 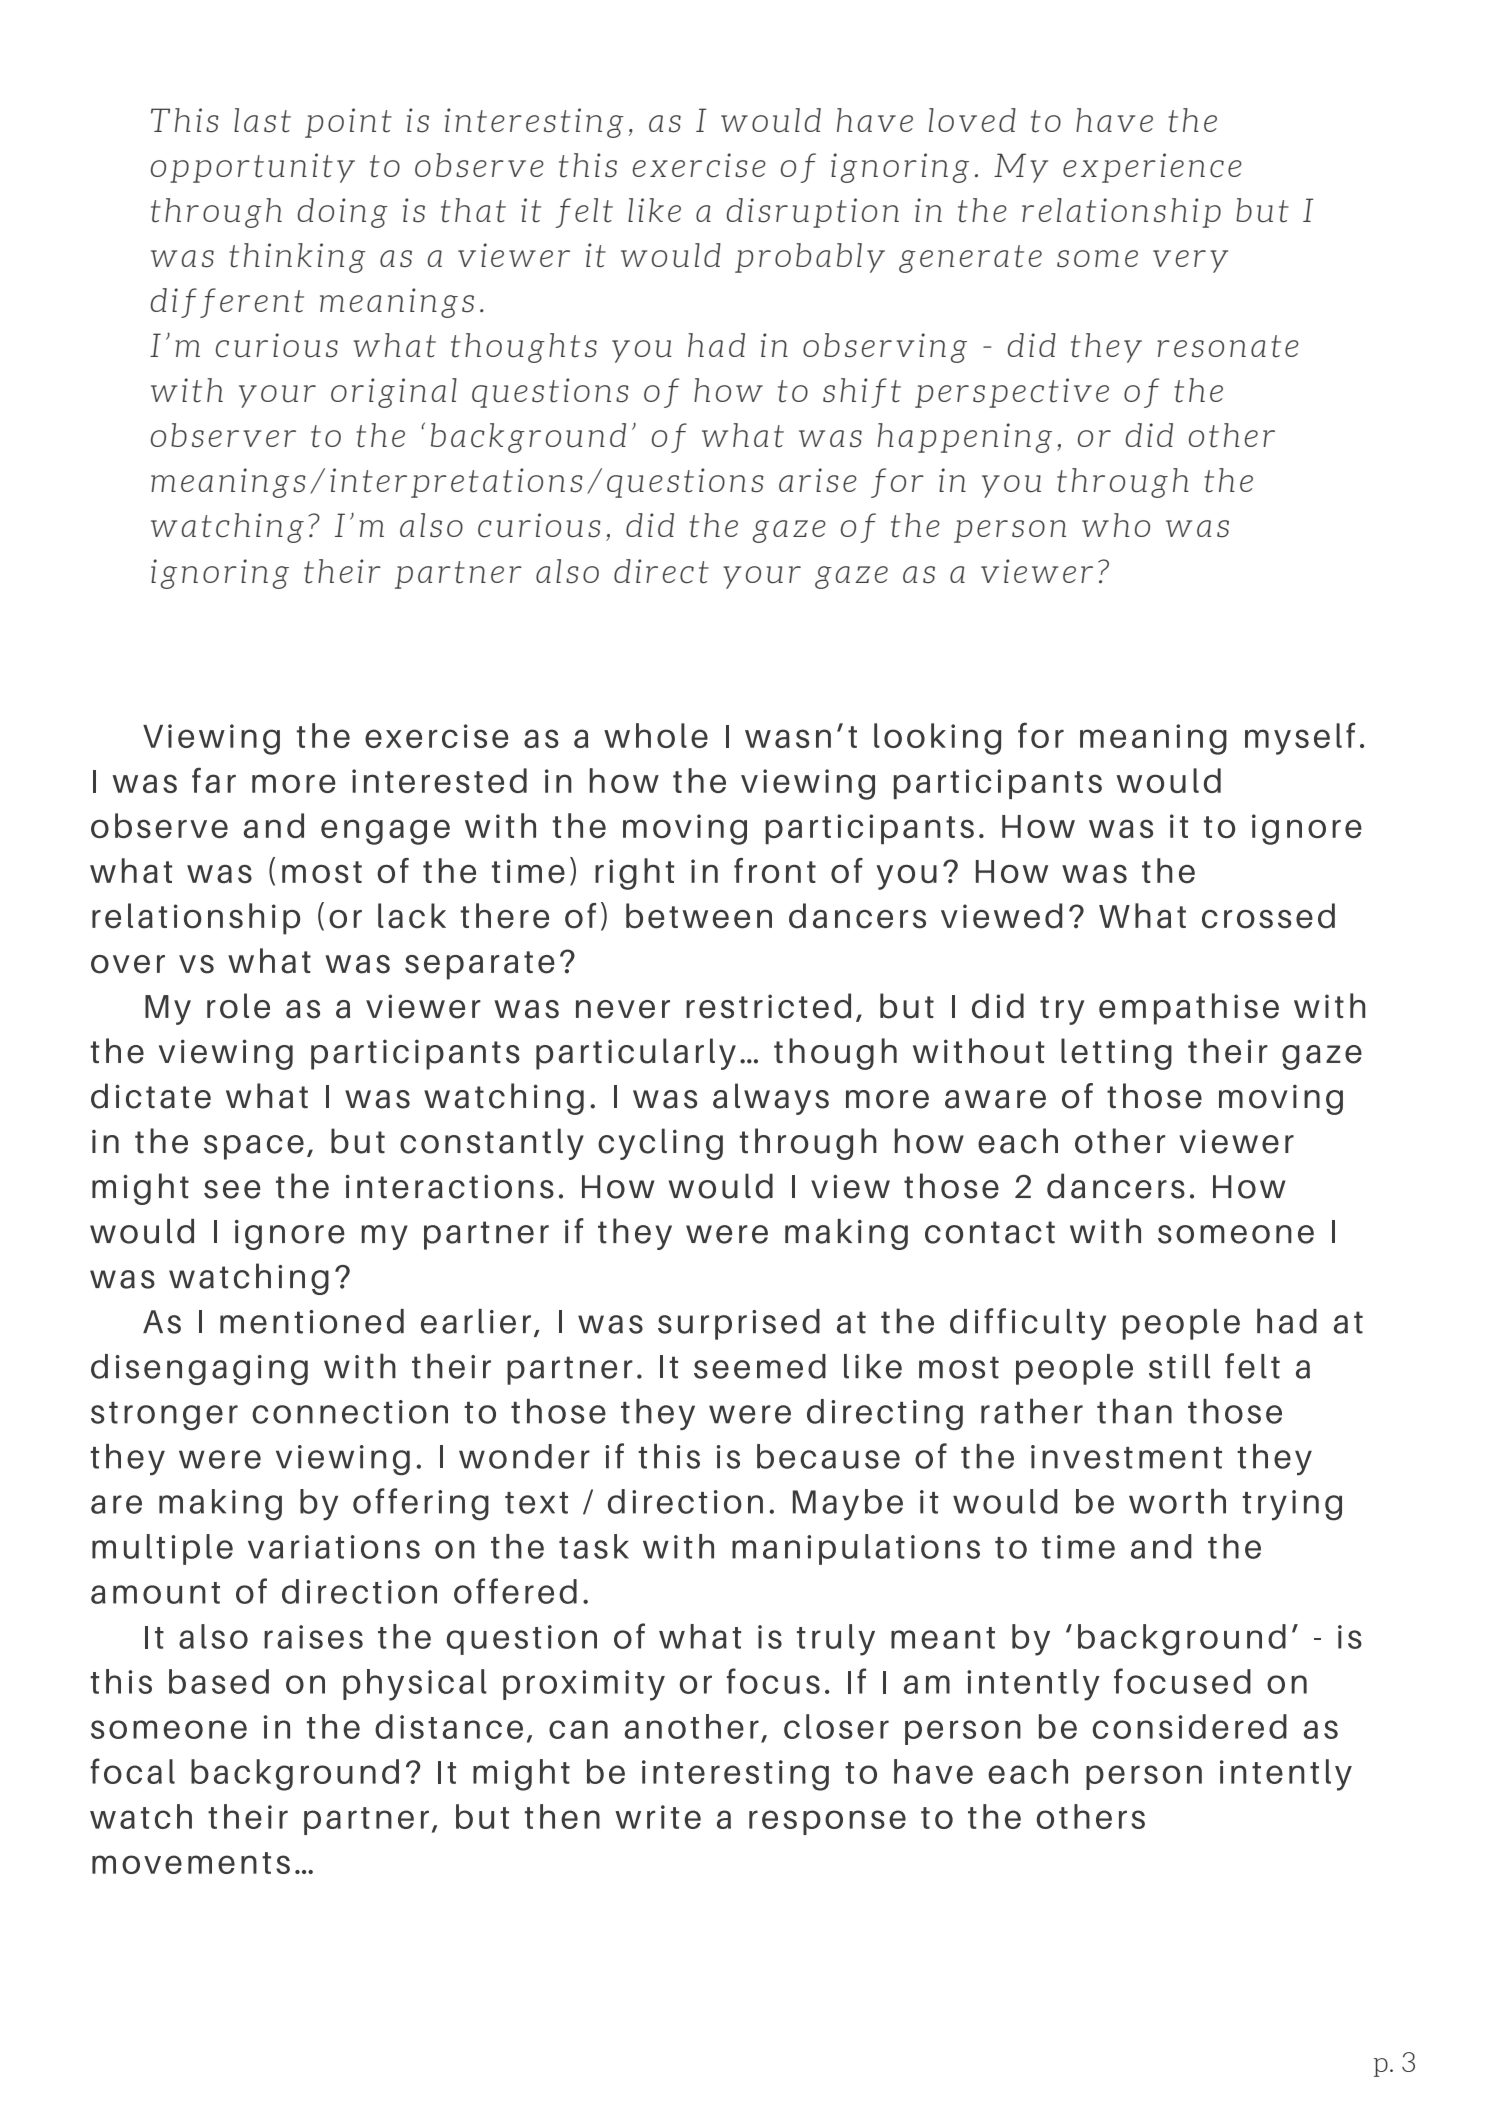 What do you see at coordinates (1097, 259) in the page?
I see `some` at bounding box center [1097, 259].
